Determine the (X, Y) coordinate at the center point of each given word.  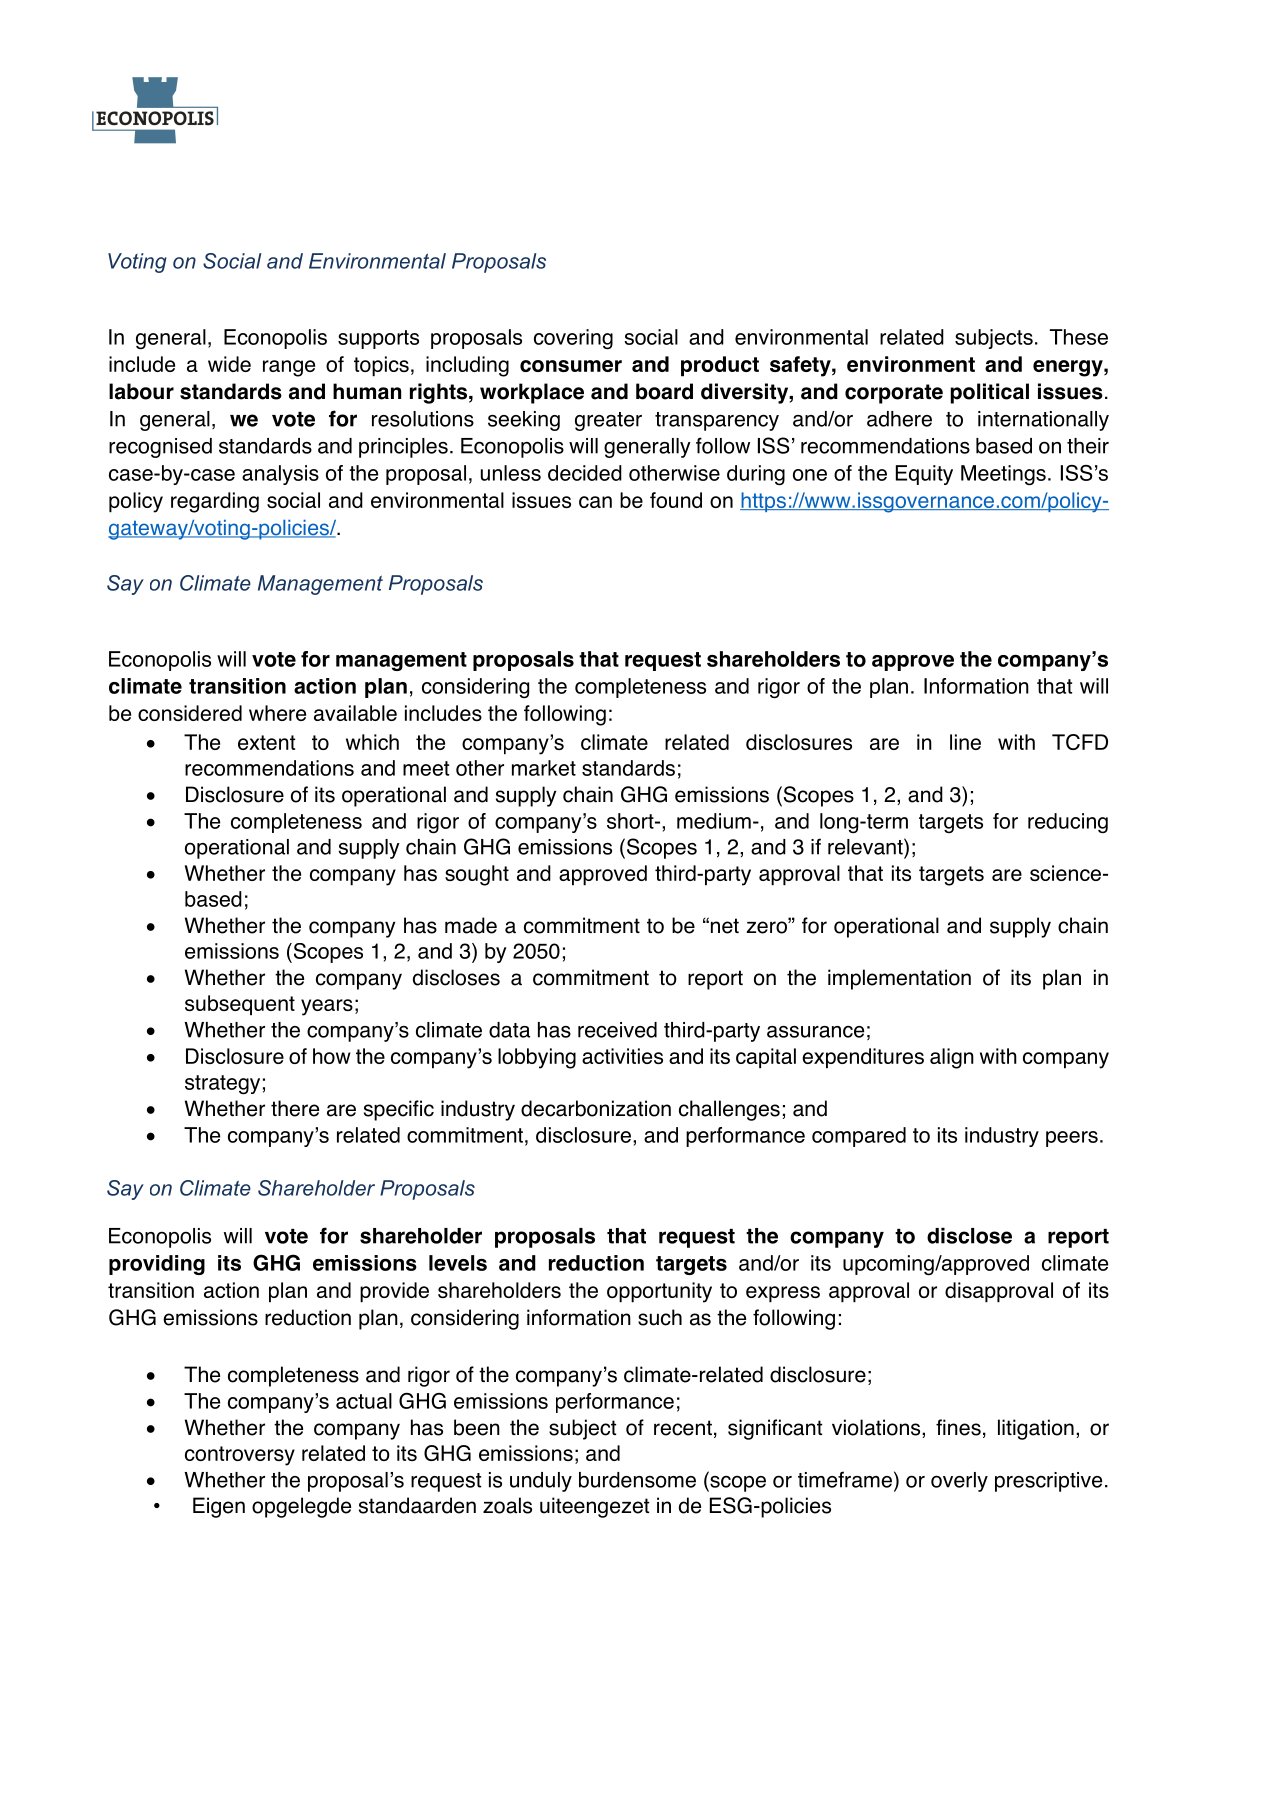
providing (157, 1265)
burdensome (637, 1480)
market (544, 768)
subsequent (240, 1005)
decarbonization (596, 1108)
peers (1072, 1139)
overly (959, 1482)
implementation (899, 979)
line (965, 742)
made (471, 925)
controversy (240, 1456)
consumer (571, 366)
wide (229, 364)
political (989, 393)
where (277, 713)
